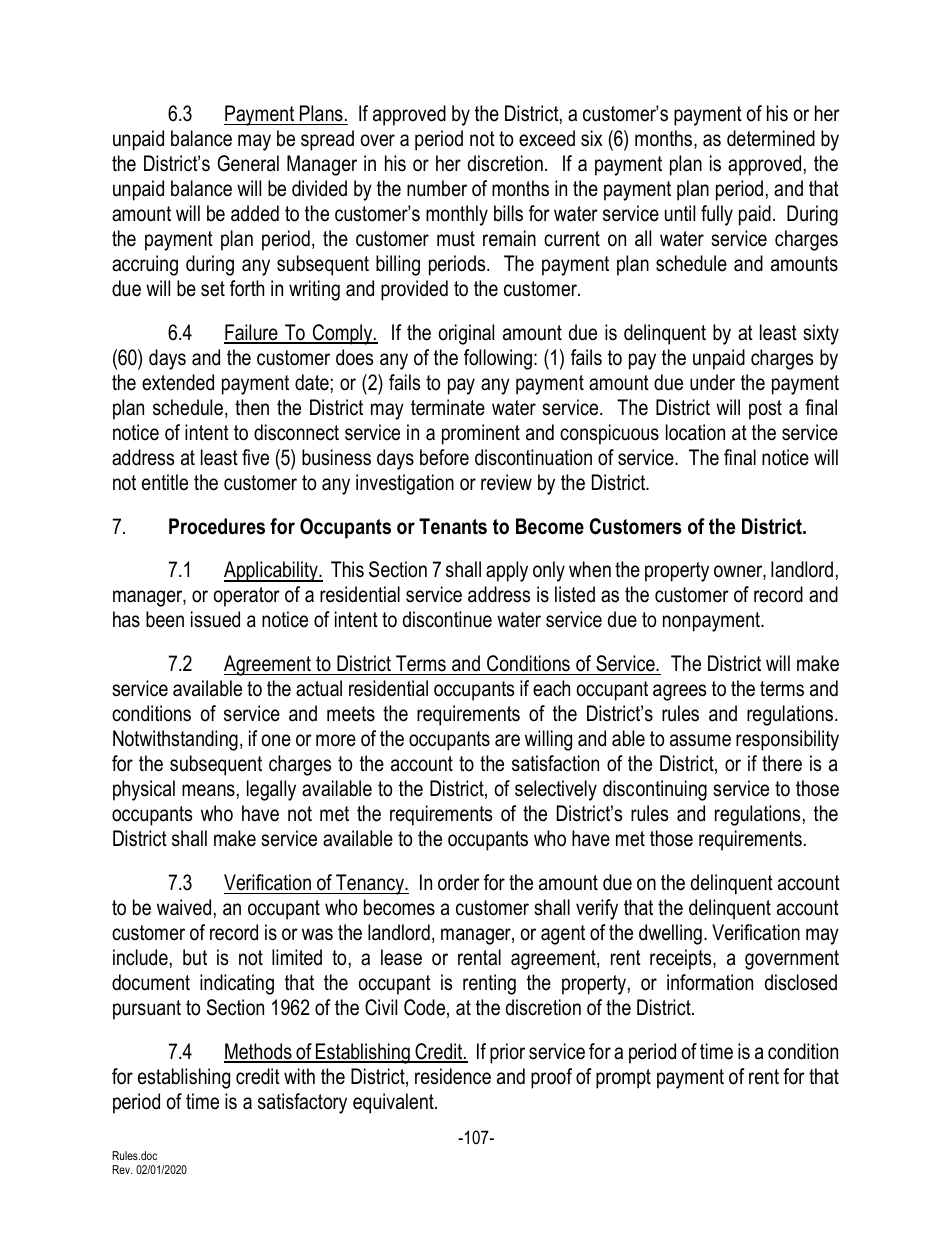 This page has width=952, height=1233. What do you see at coordinates (448, 407) in the page?
I see `terminate` at bounding box center [448, 407].
